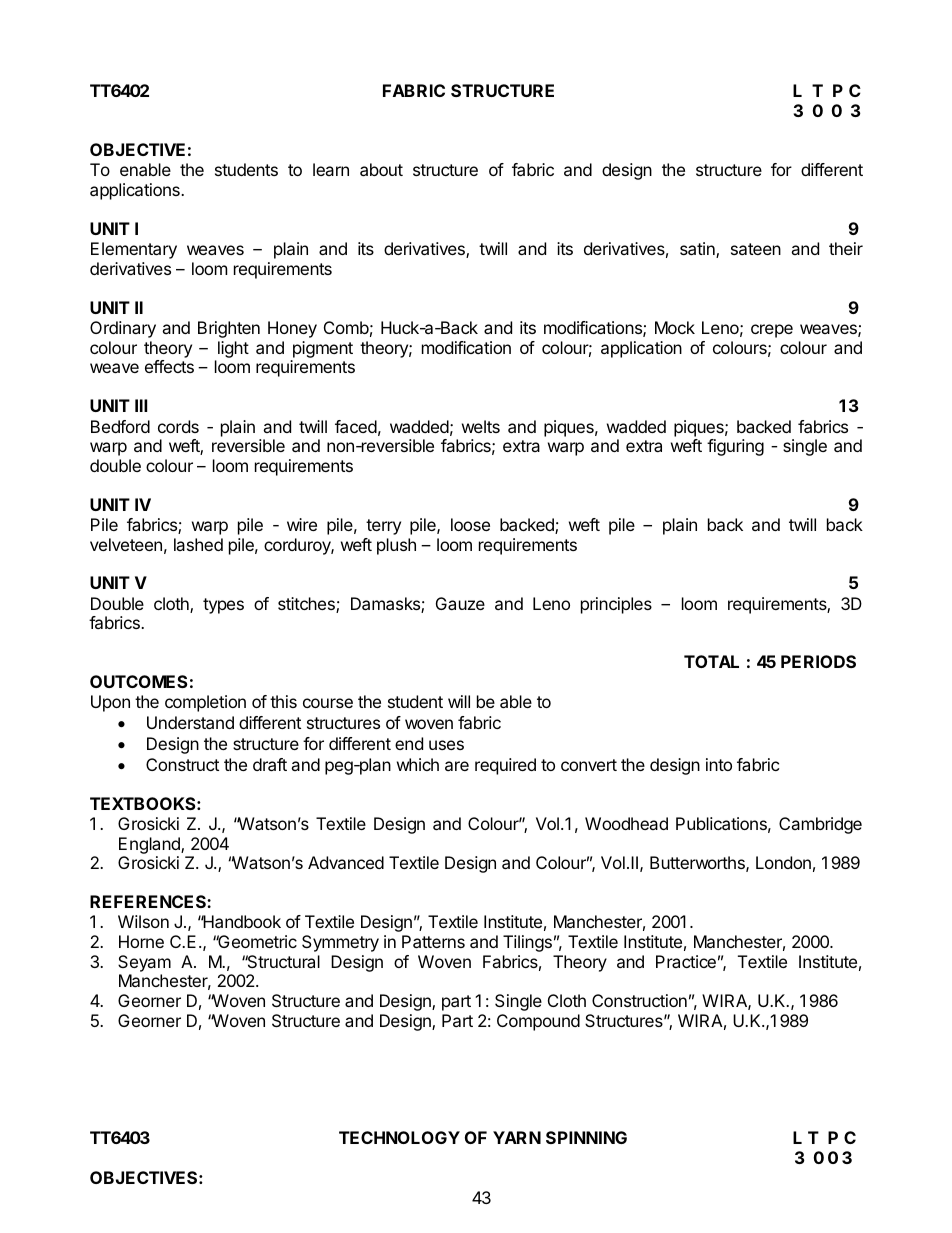 Image resolution: width=952 pixels, height=1233 pixels. What do you see at coordinates (381, 169) in the screenshot?
I see `about` at bounding box center [381, 169].
